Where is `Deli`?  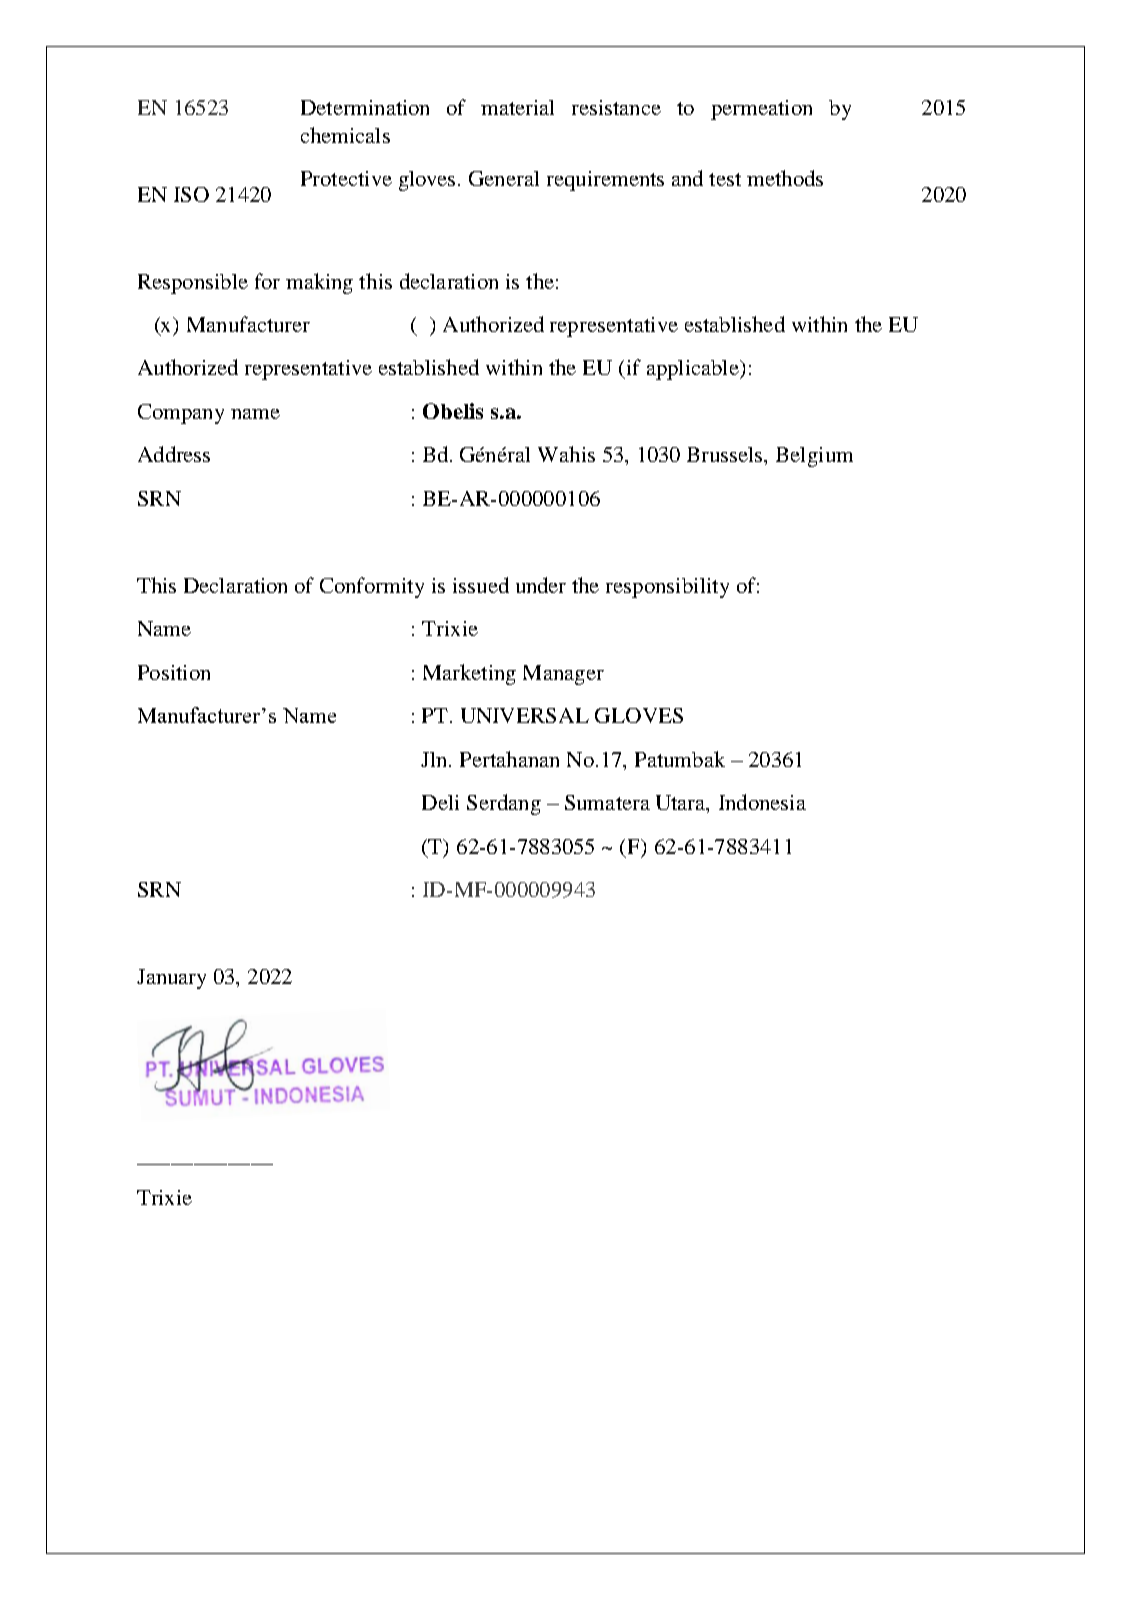
Deli is located at coordinates (440, 802).
